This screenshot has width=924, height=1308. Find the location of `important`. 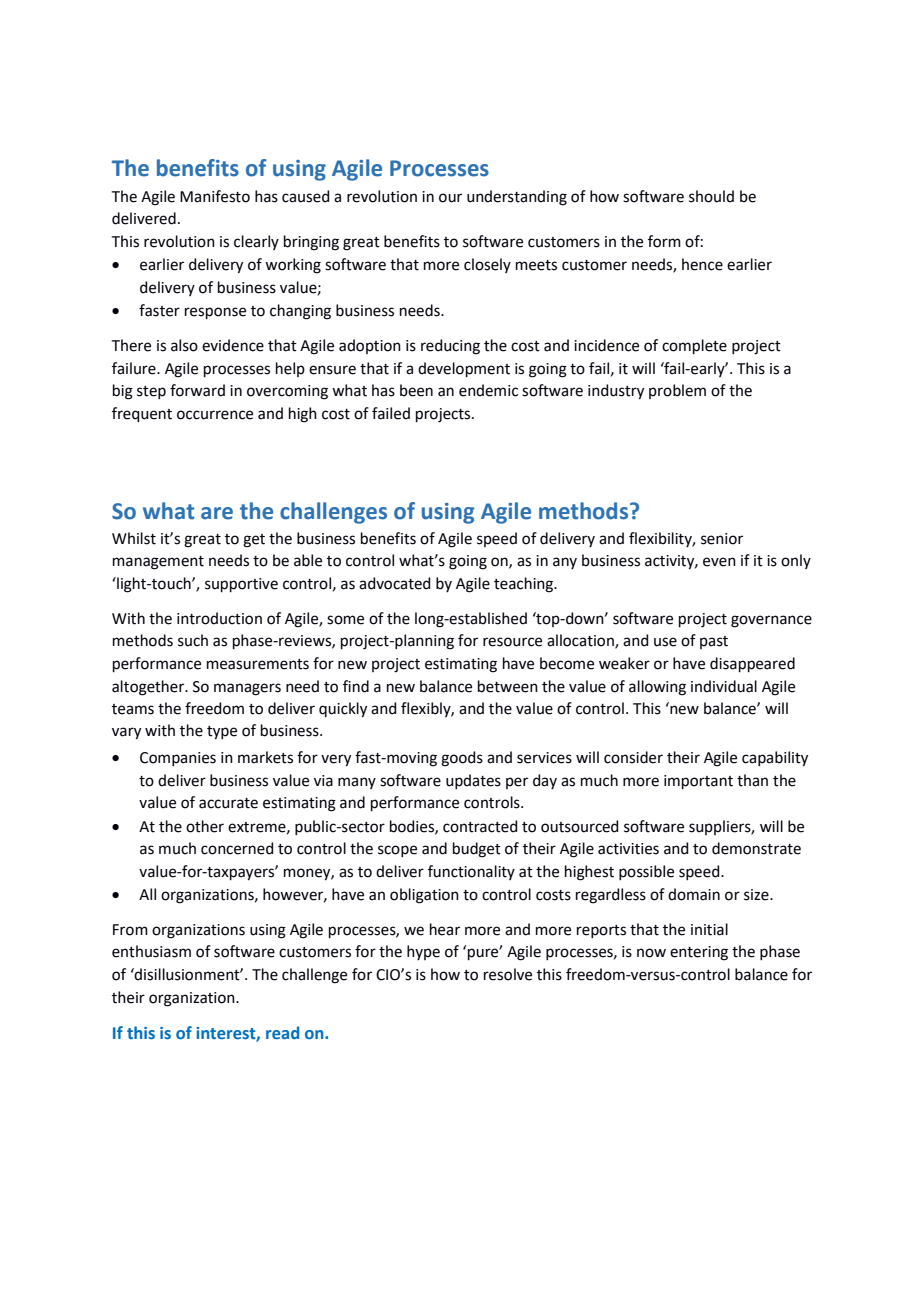

important is located at coordinates (698, 782).
